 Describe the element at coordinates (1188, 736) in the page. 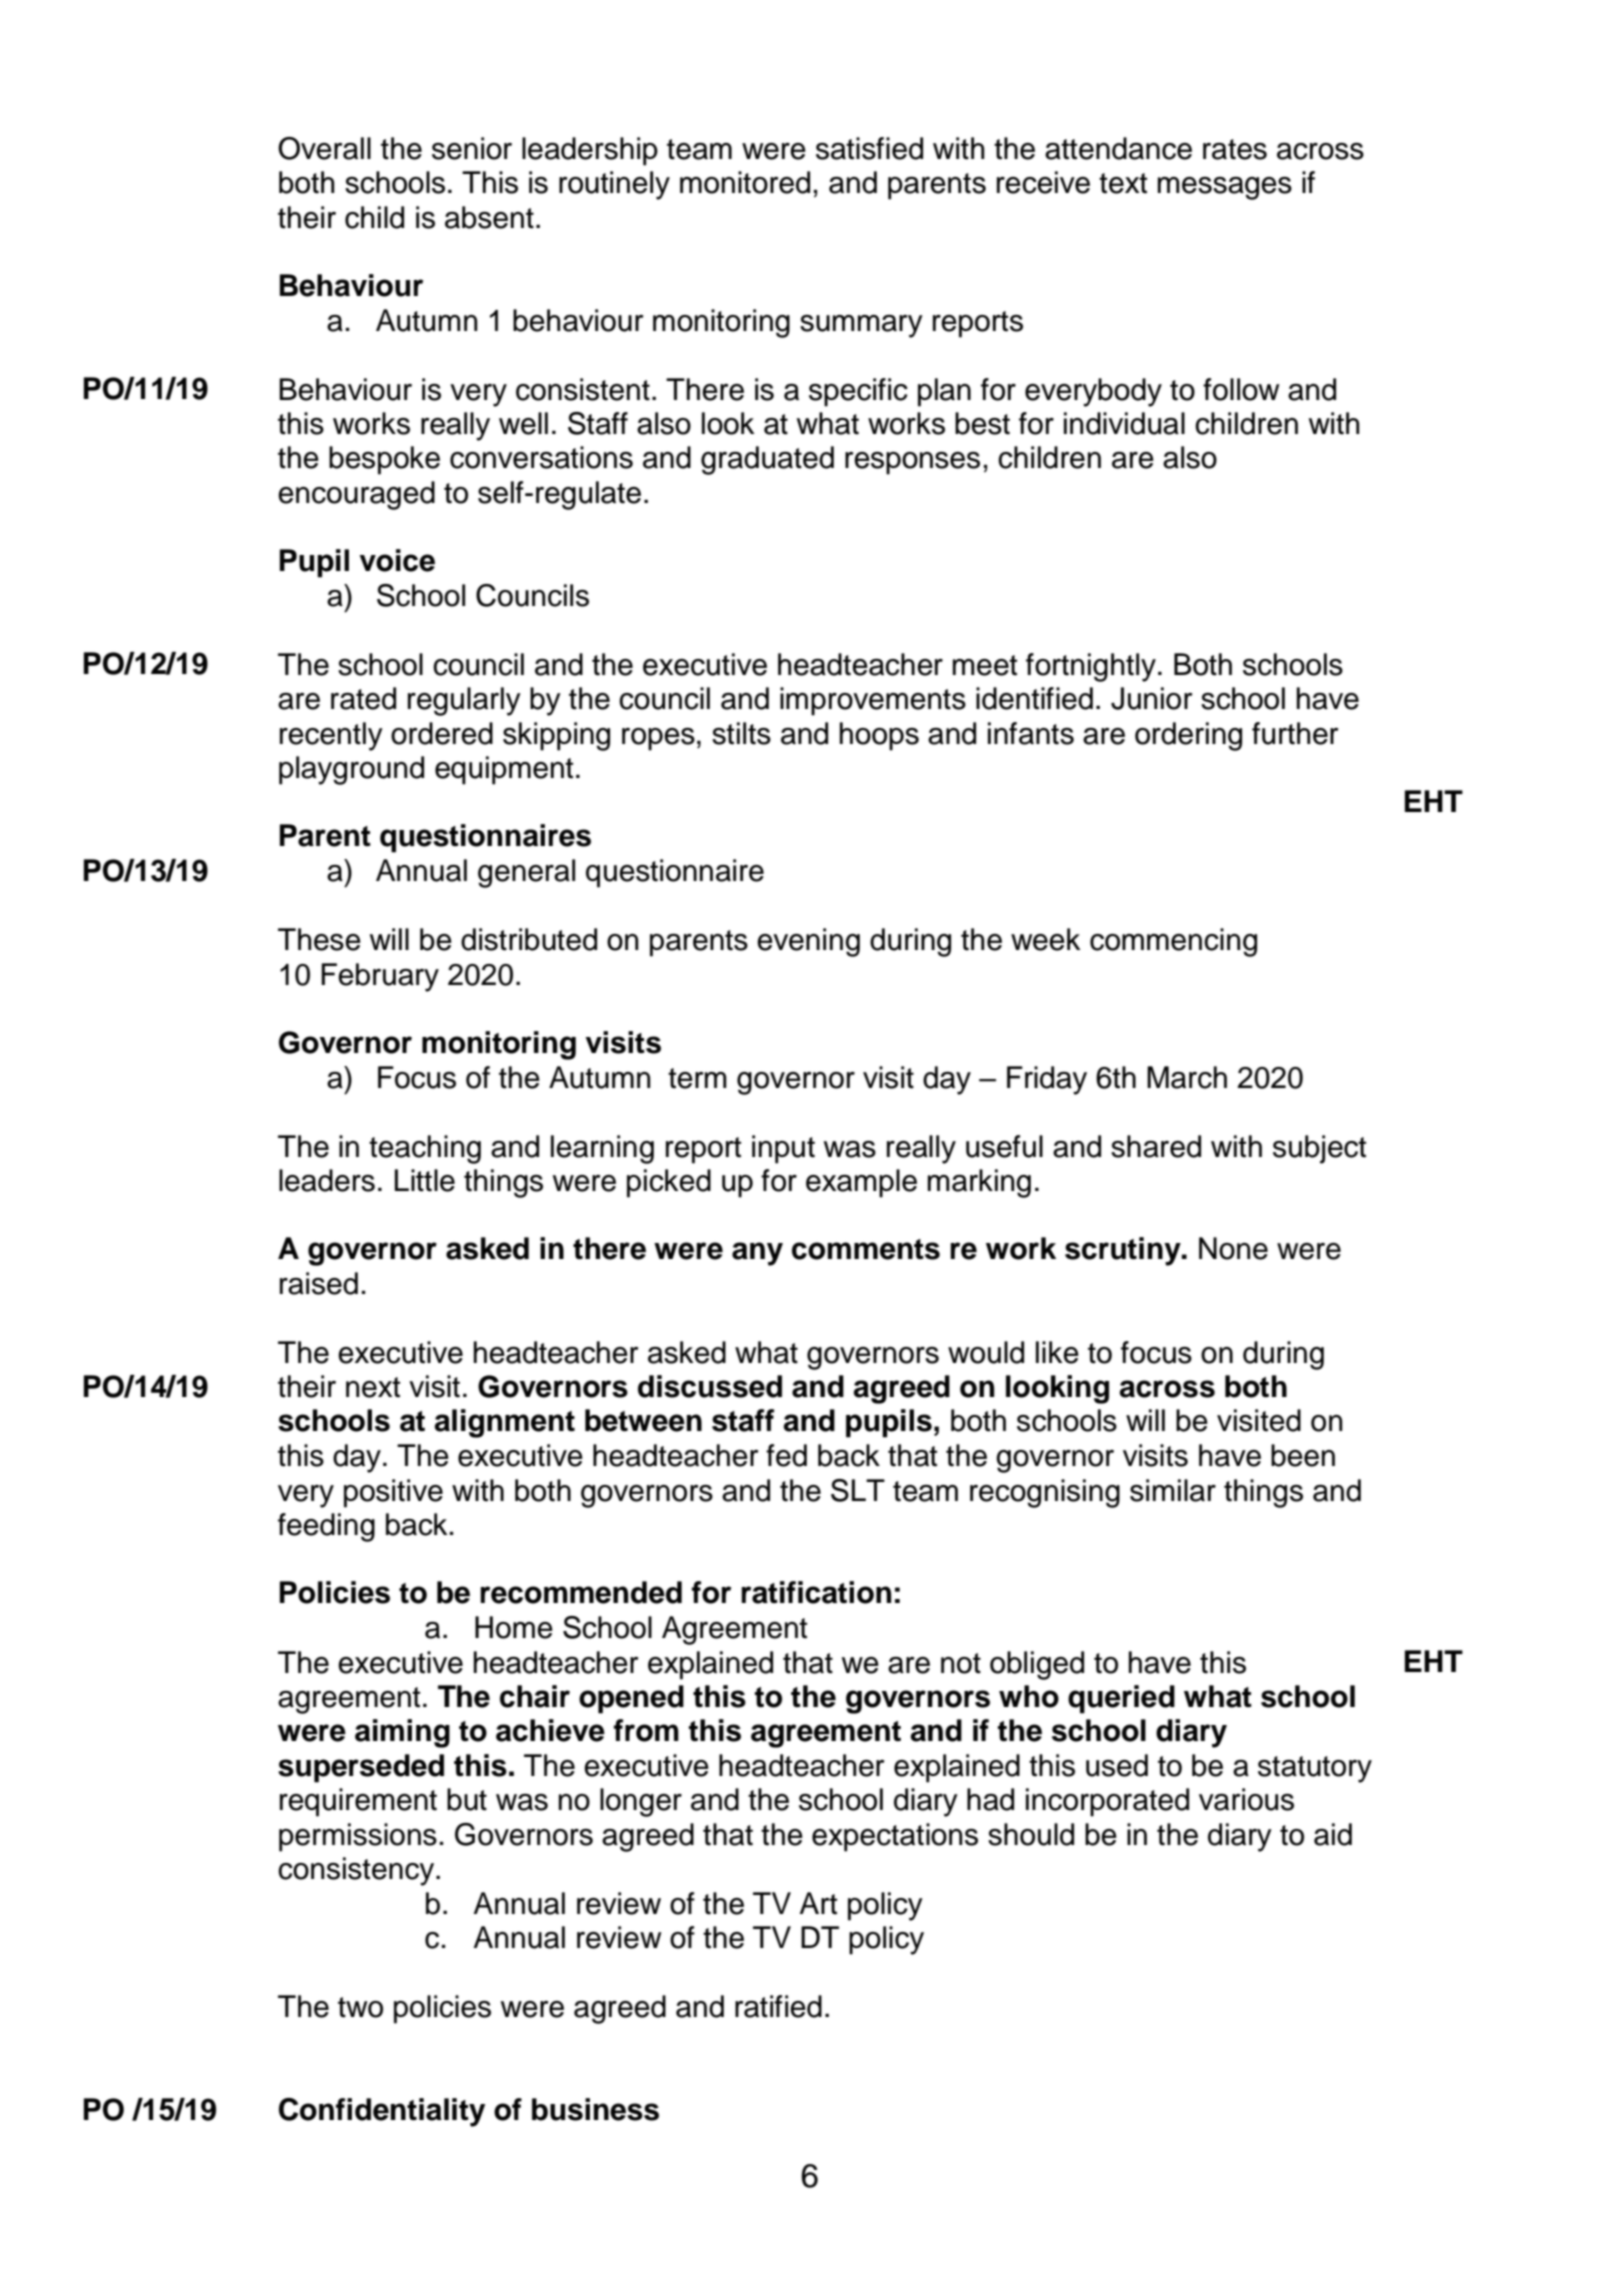

I see `ordering` at that location.
